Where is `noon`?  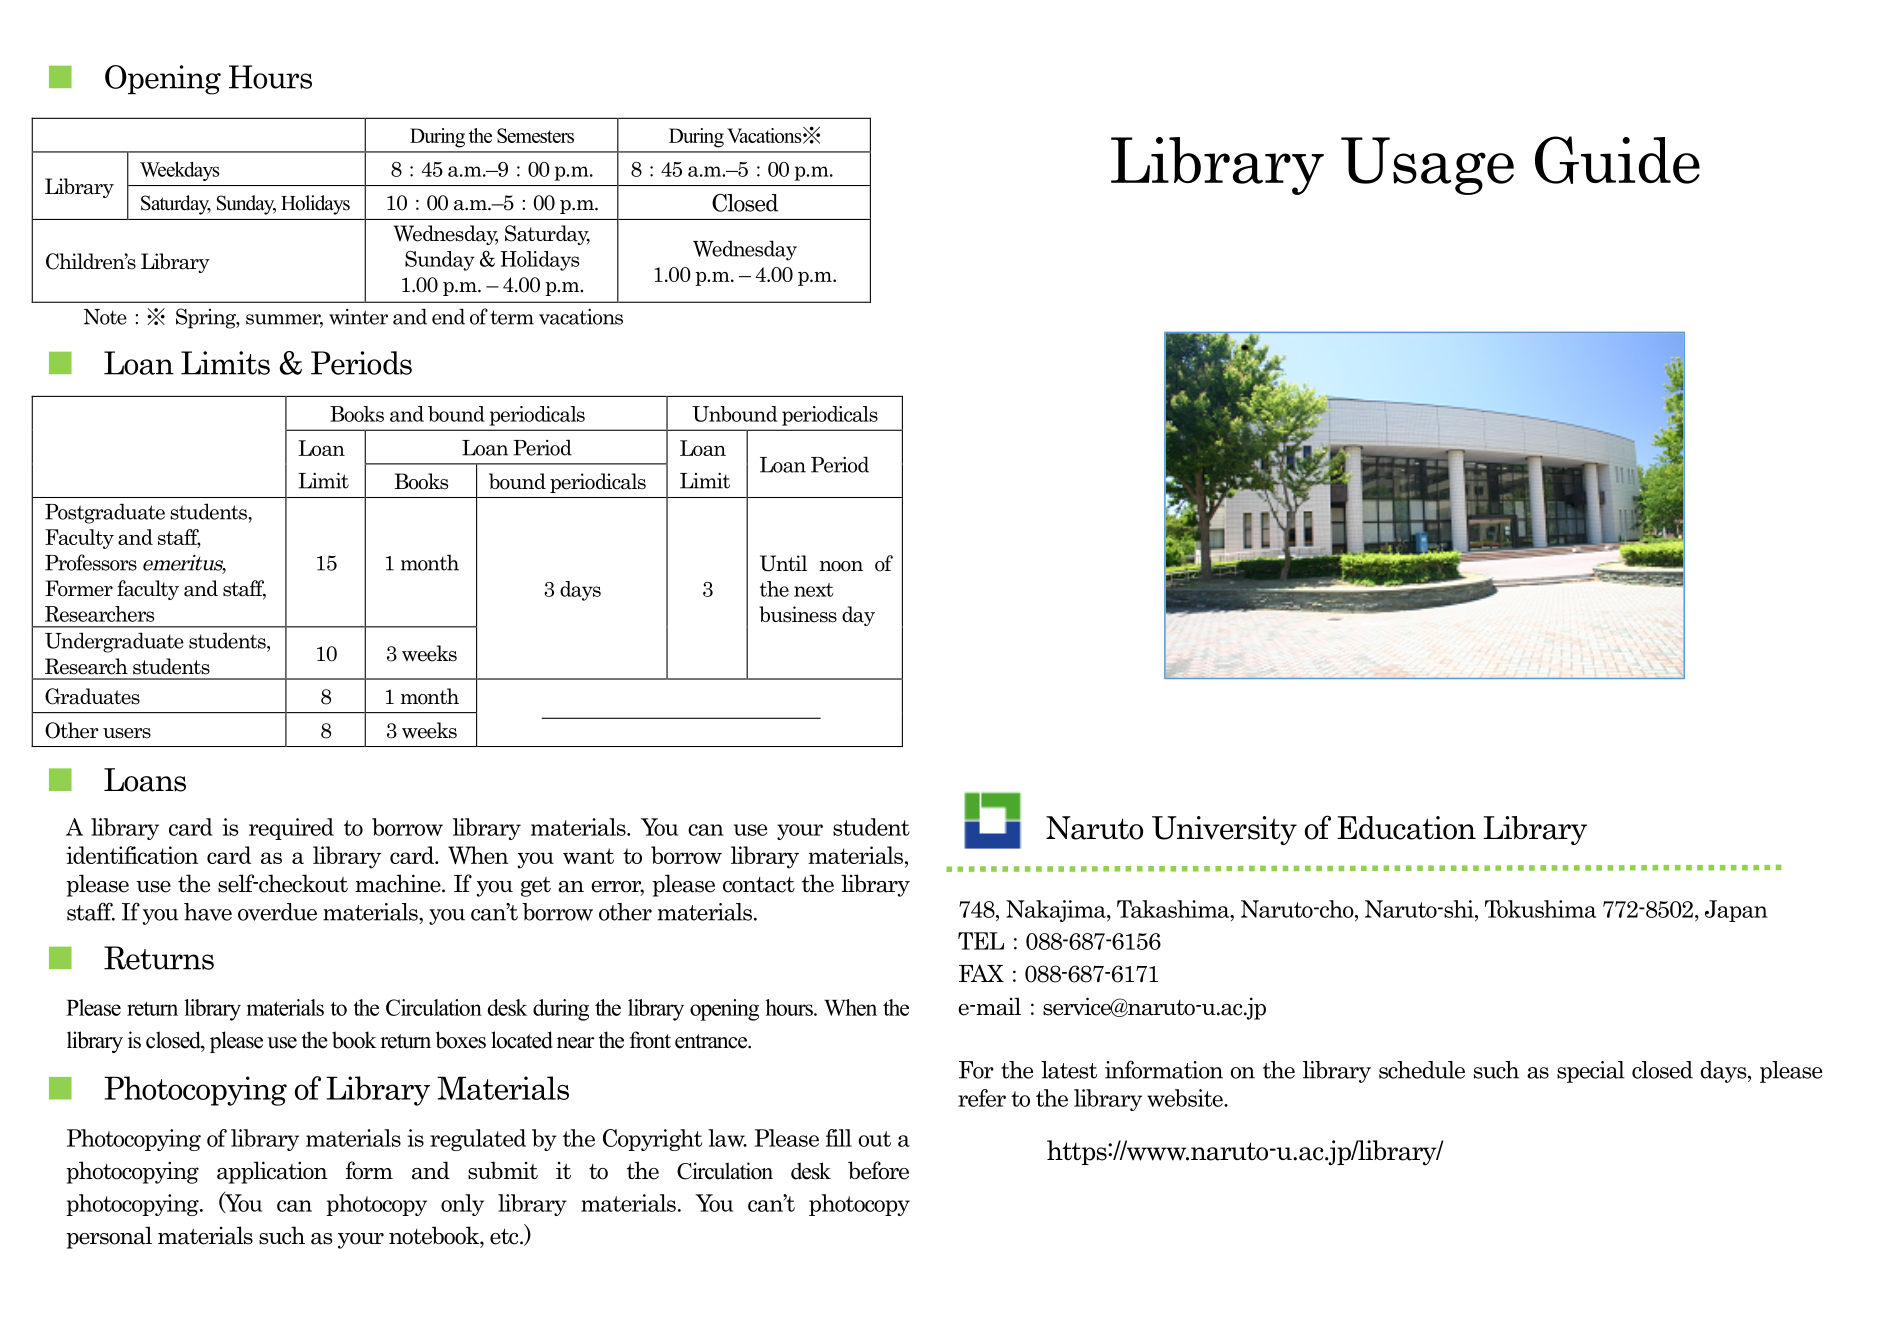 noon is located at coordinates (841, 566).
